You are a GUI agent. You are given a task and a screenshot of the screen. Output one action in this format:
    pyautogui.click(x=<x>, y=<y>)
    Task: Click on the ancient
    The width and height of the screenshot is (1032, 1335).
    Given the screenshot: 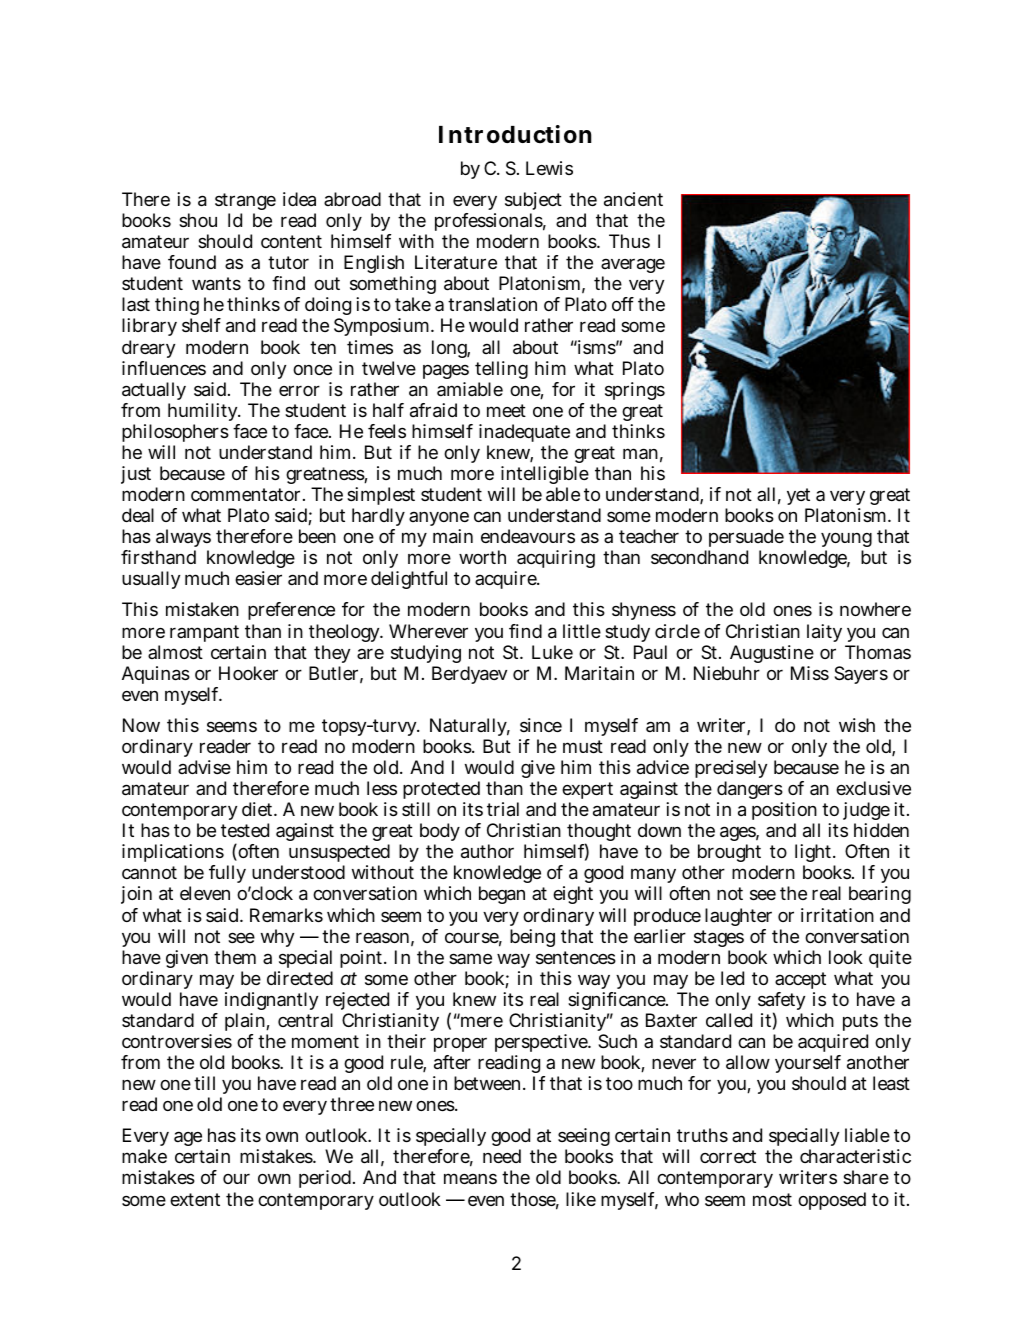 What is the action you would take?
    pyautogui.click(x=633, y=199)
